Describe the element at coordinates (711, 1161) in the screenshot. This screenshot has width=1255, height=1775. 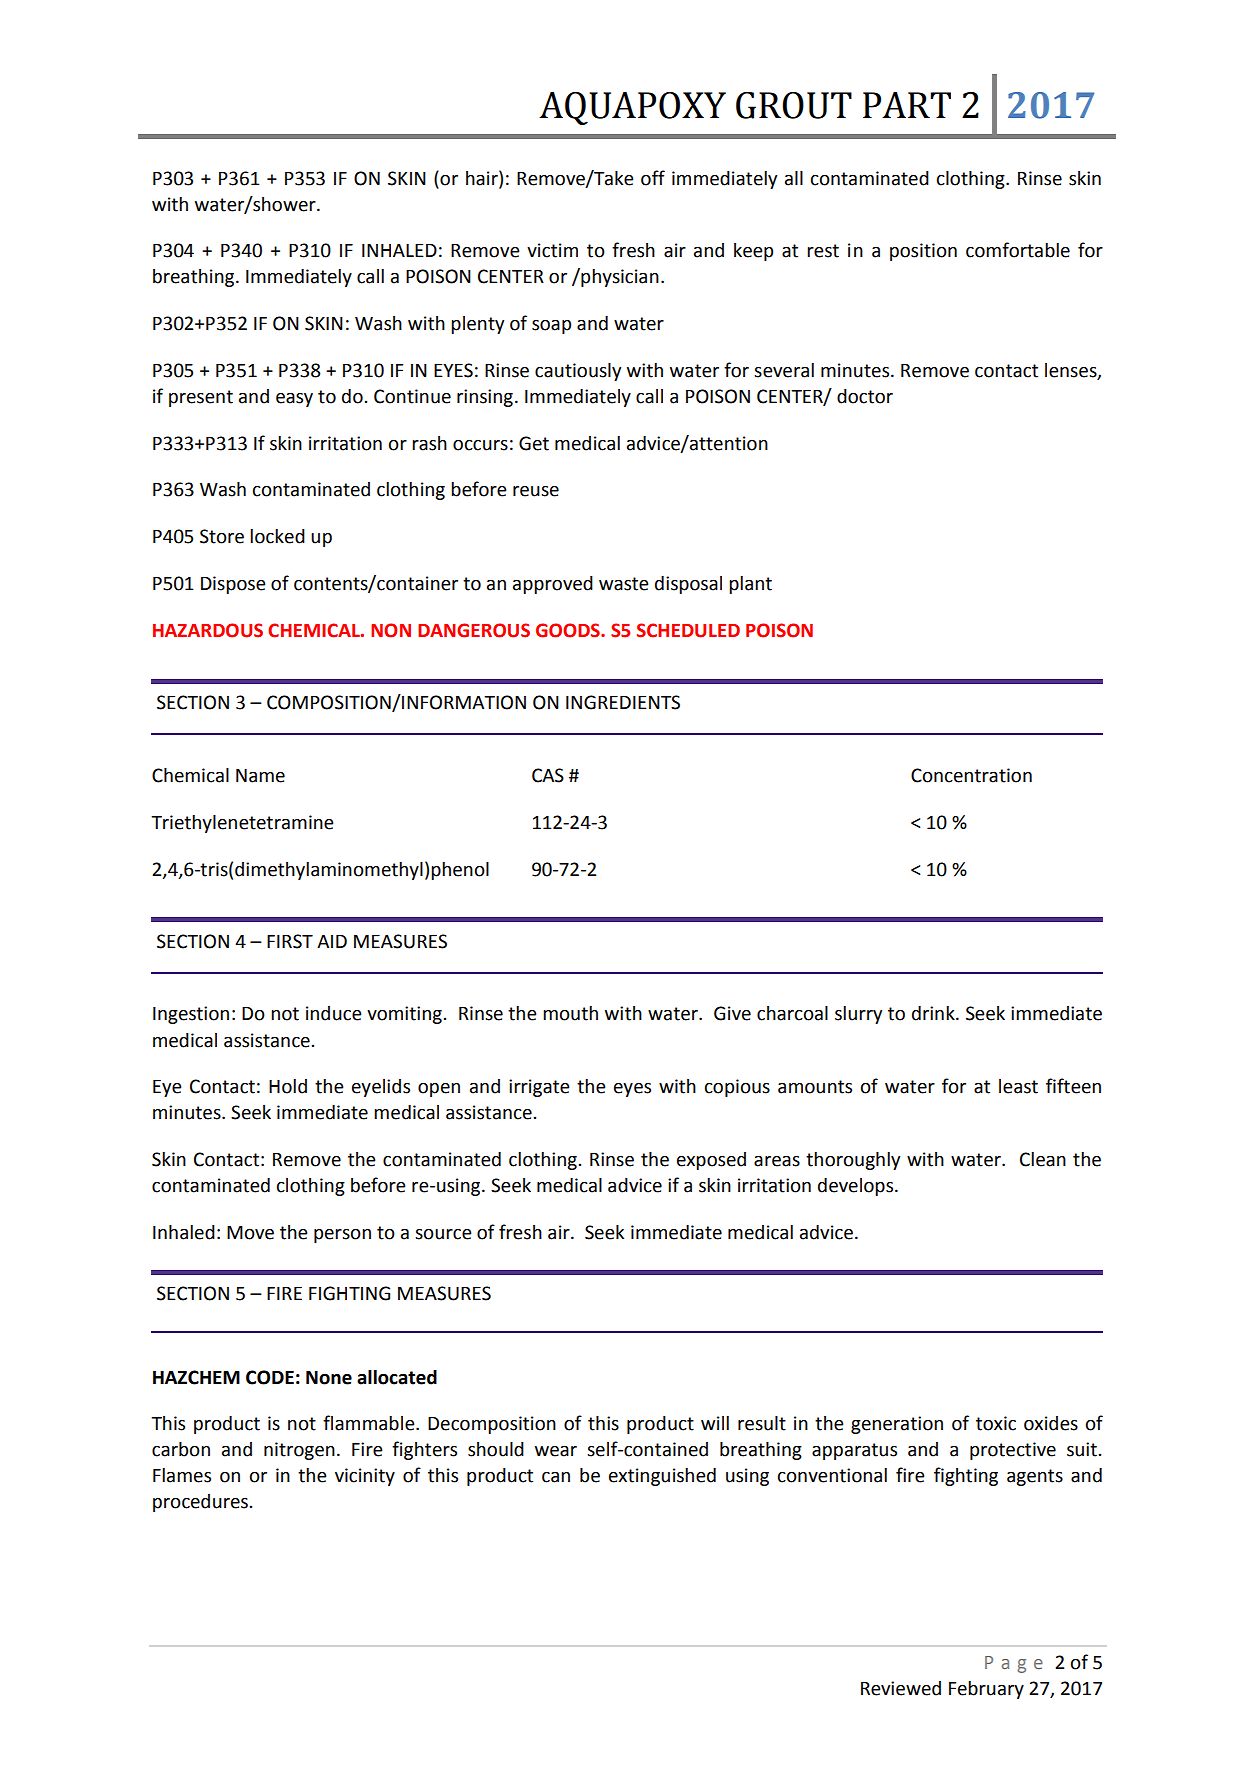
I see `exposed` at that location.
